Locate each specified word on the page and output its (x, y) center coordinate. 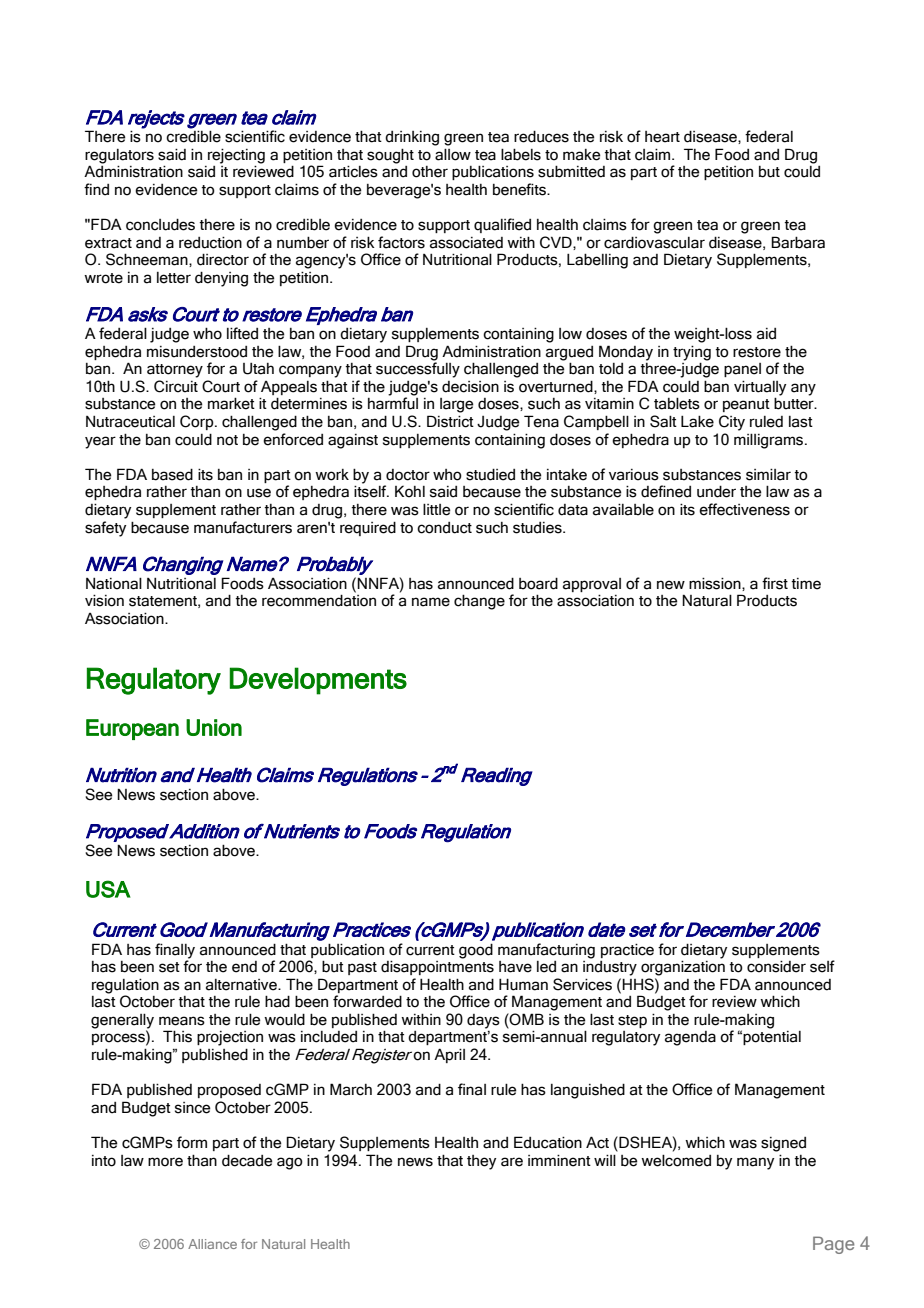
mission (716, 584)
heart (662, 137)
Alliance (212, 1244)
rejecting (236, 157)
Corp (198, 422)
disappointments (437, 967)
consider (776, 966)
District (450, 421)
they (481, 1162)
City (732, 423)
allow (453, 154)
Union (214, 727)
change (479, 602)
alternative (242, 985)
